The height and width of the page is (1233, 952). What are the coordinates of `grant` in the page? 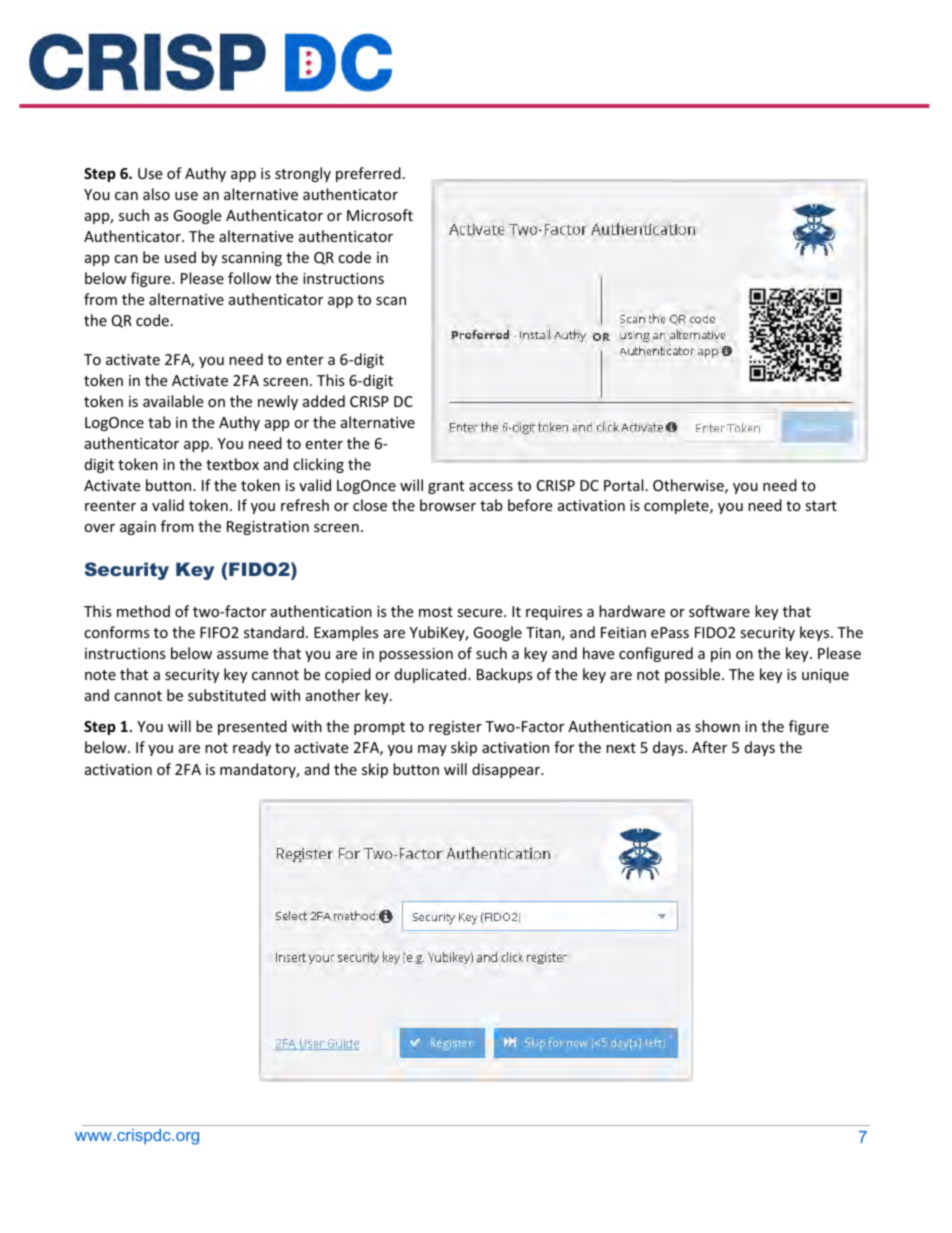 It's located at (446, 487).
